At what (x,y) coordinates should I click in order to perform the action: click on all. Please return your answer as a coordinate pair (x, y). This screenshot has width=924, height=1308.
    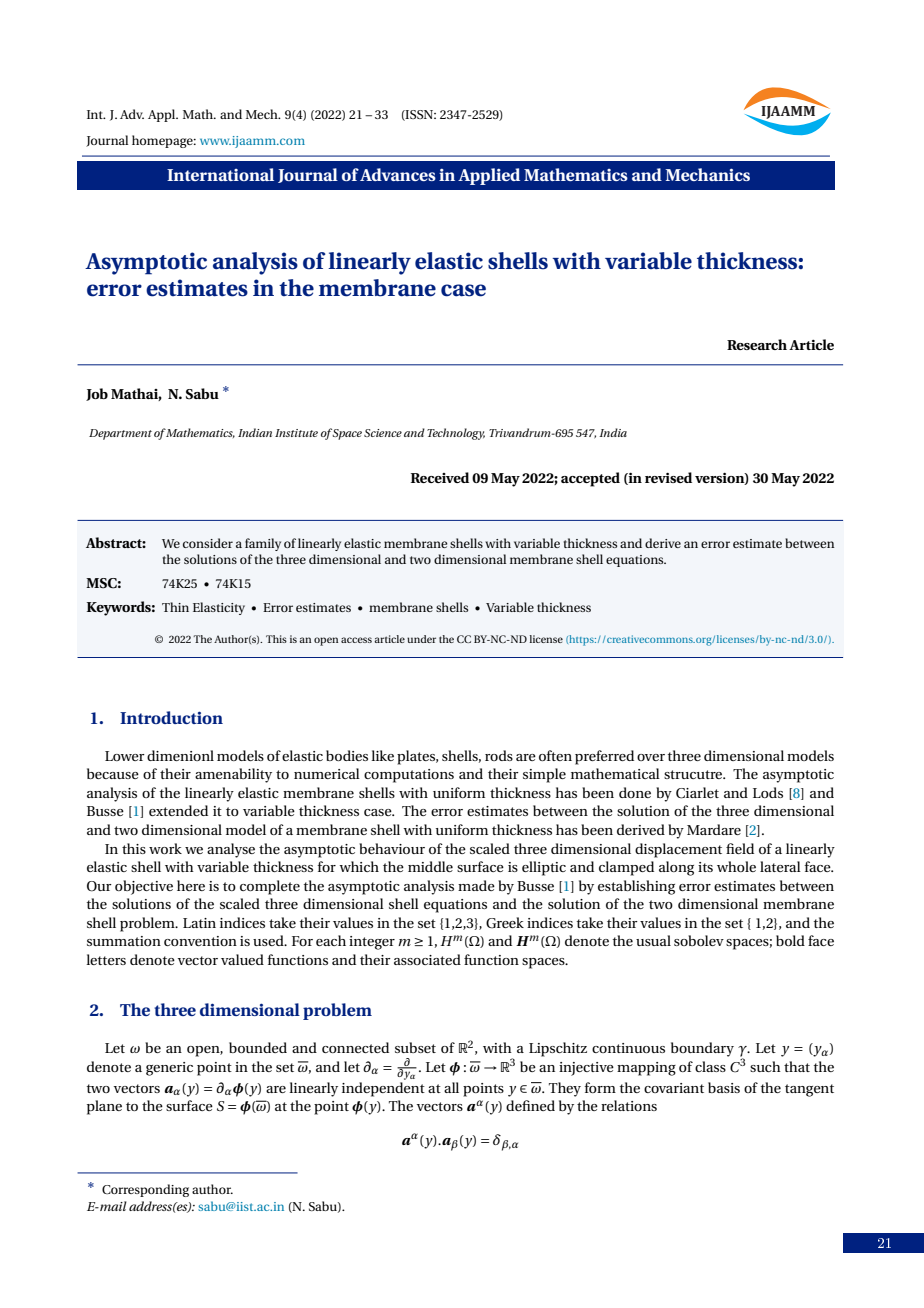
    Looking at the image, I should click on (451, 1087).
